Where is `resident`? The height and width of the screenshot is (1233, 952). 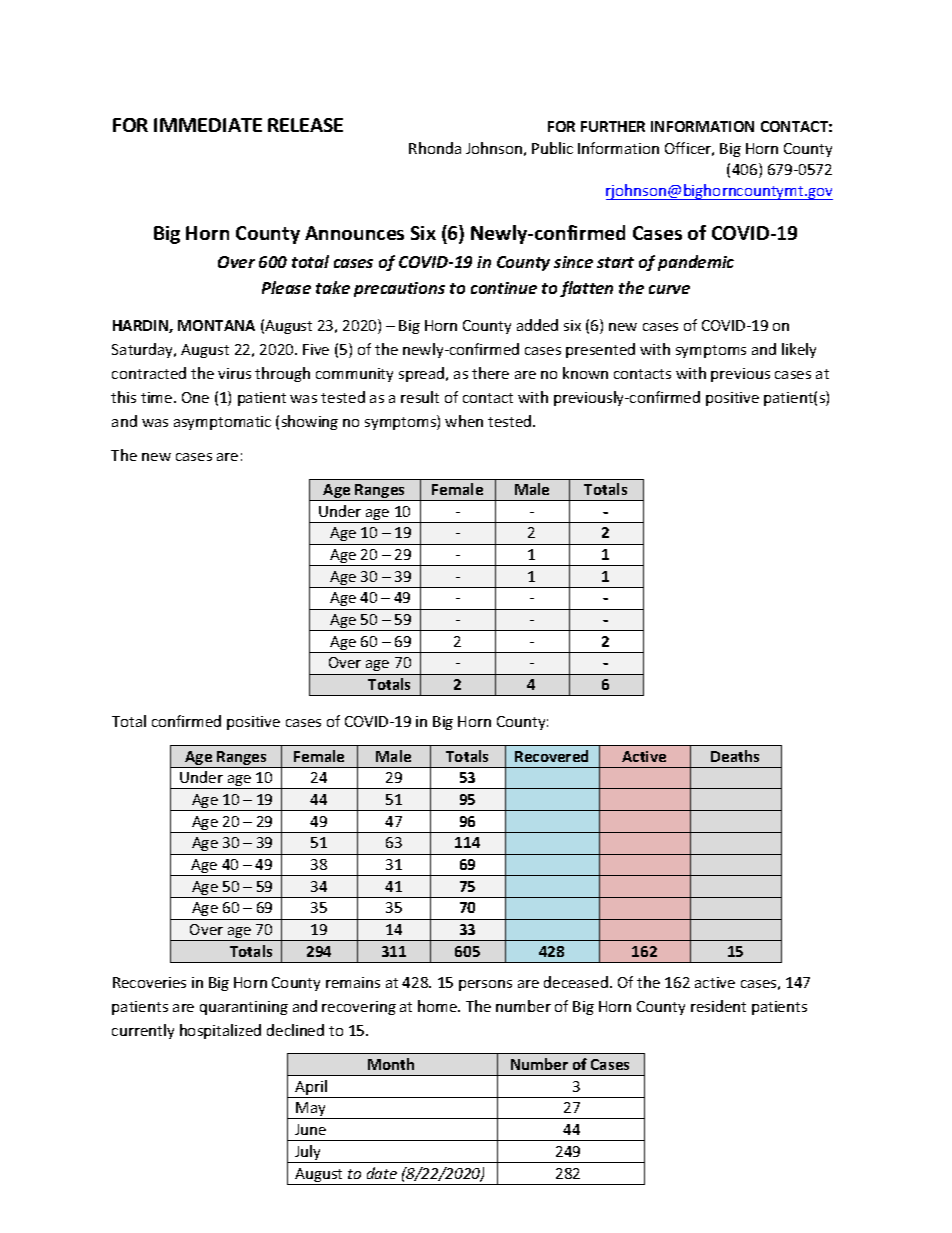
resident is located at coordinates (718, 1006).
